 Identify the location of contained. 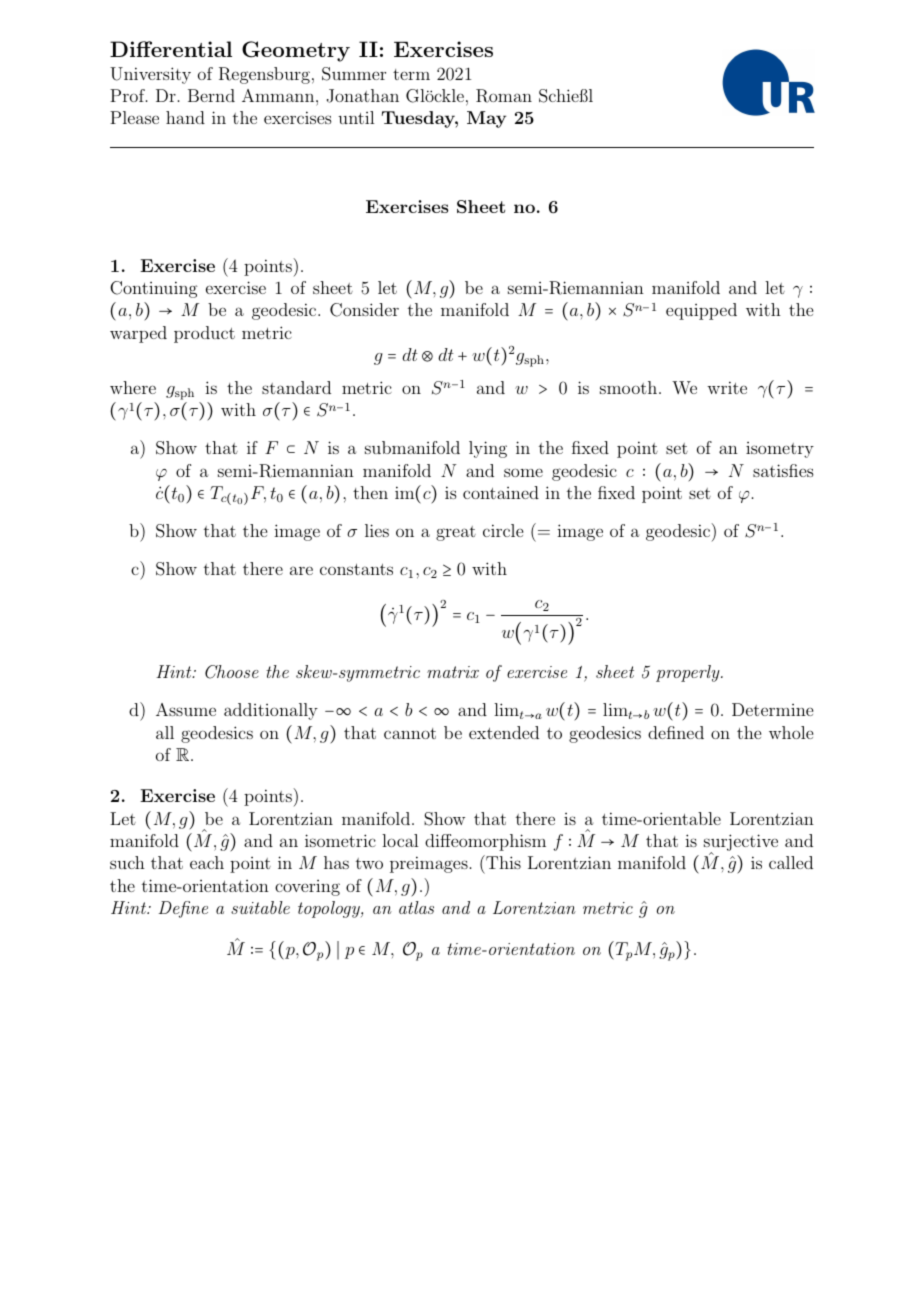
(501, 492).
